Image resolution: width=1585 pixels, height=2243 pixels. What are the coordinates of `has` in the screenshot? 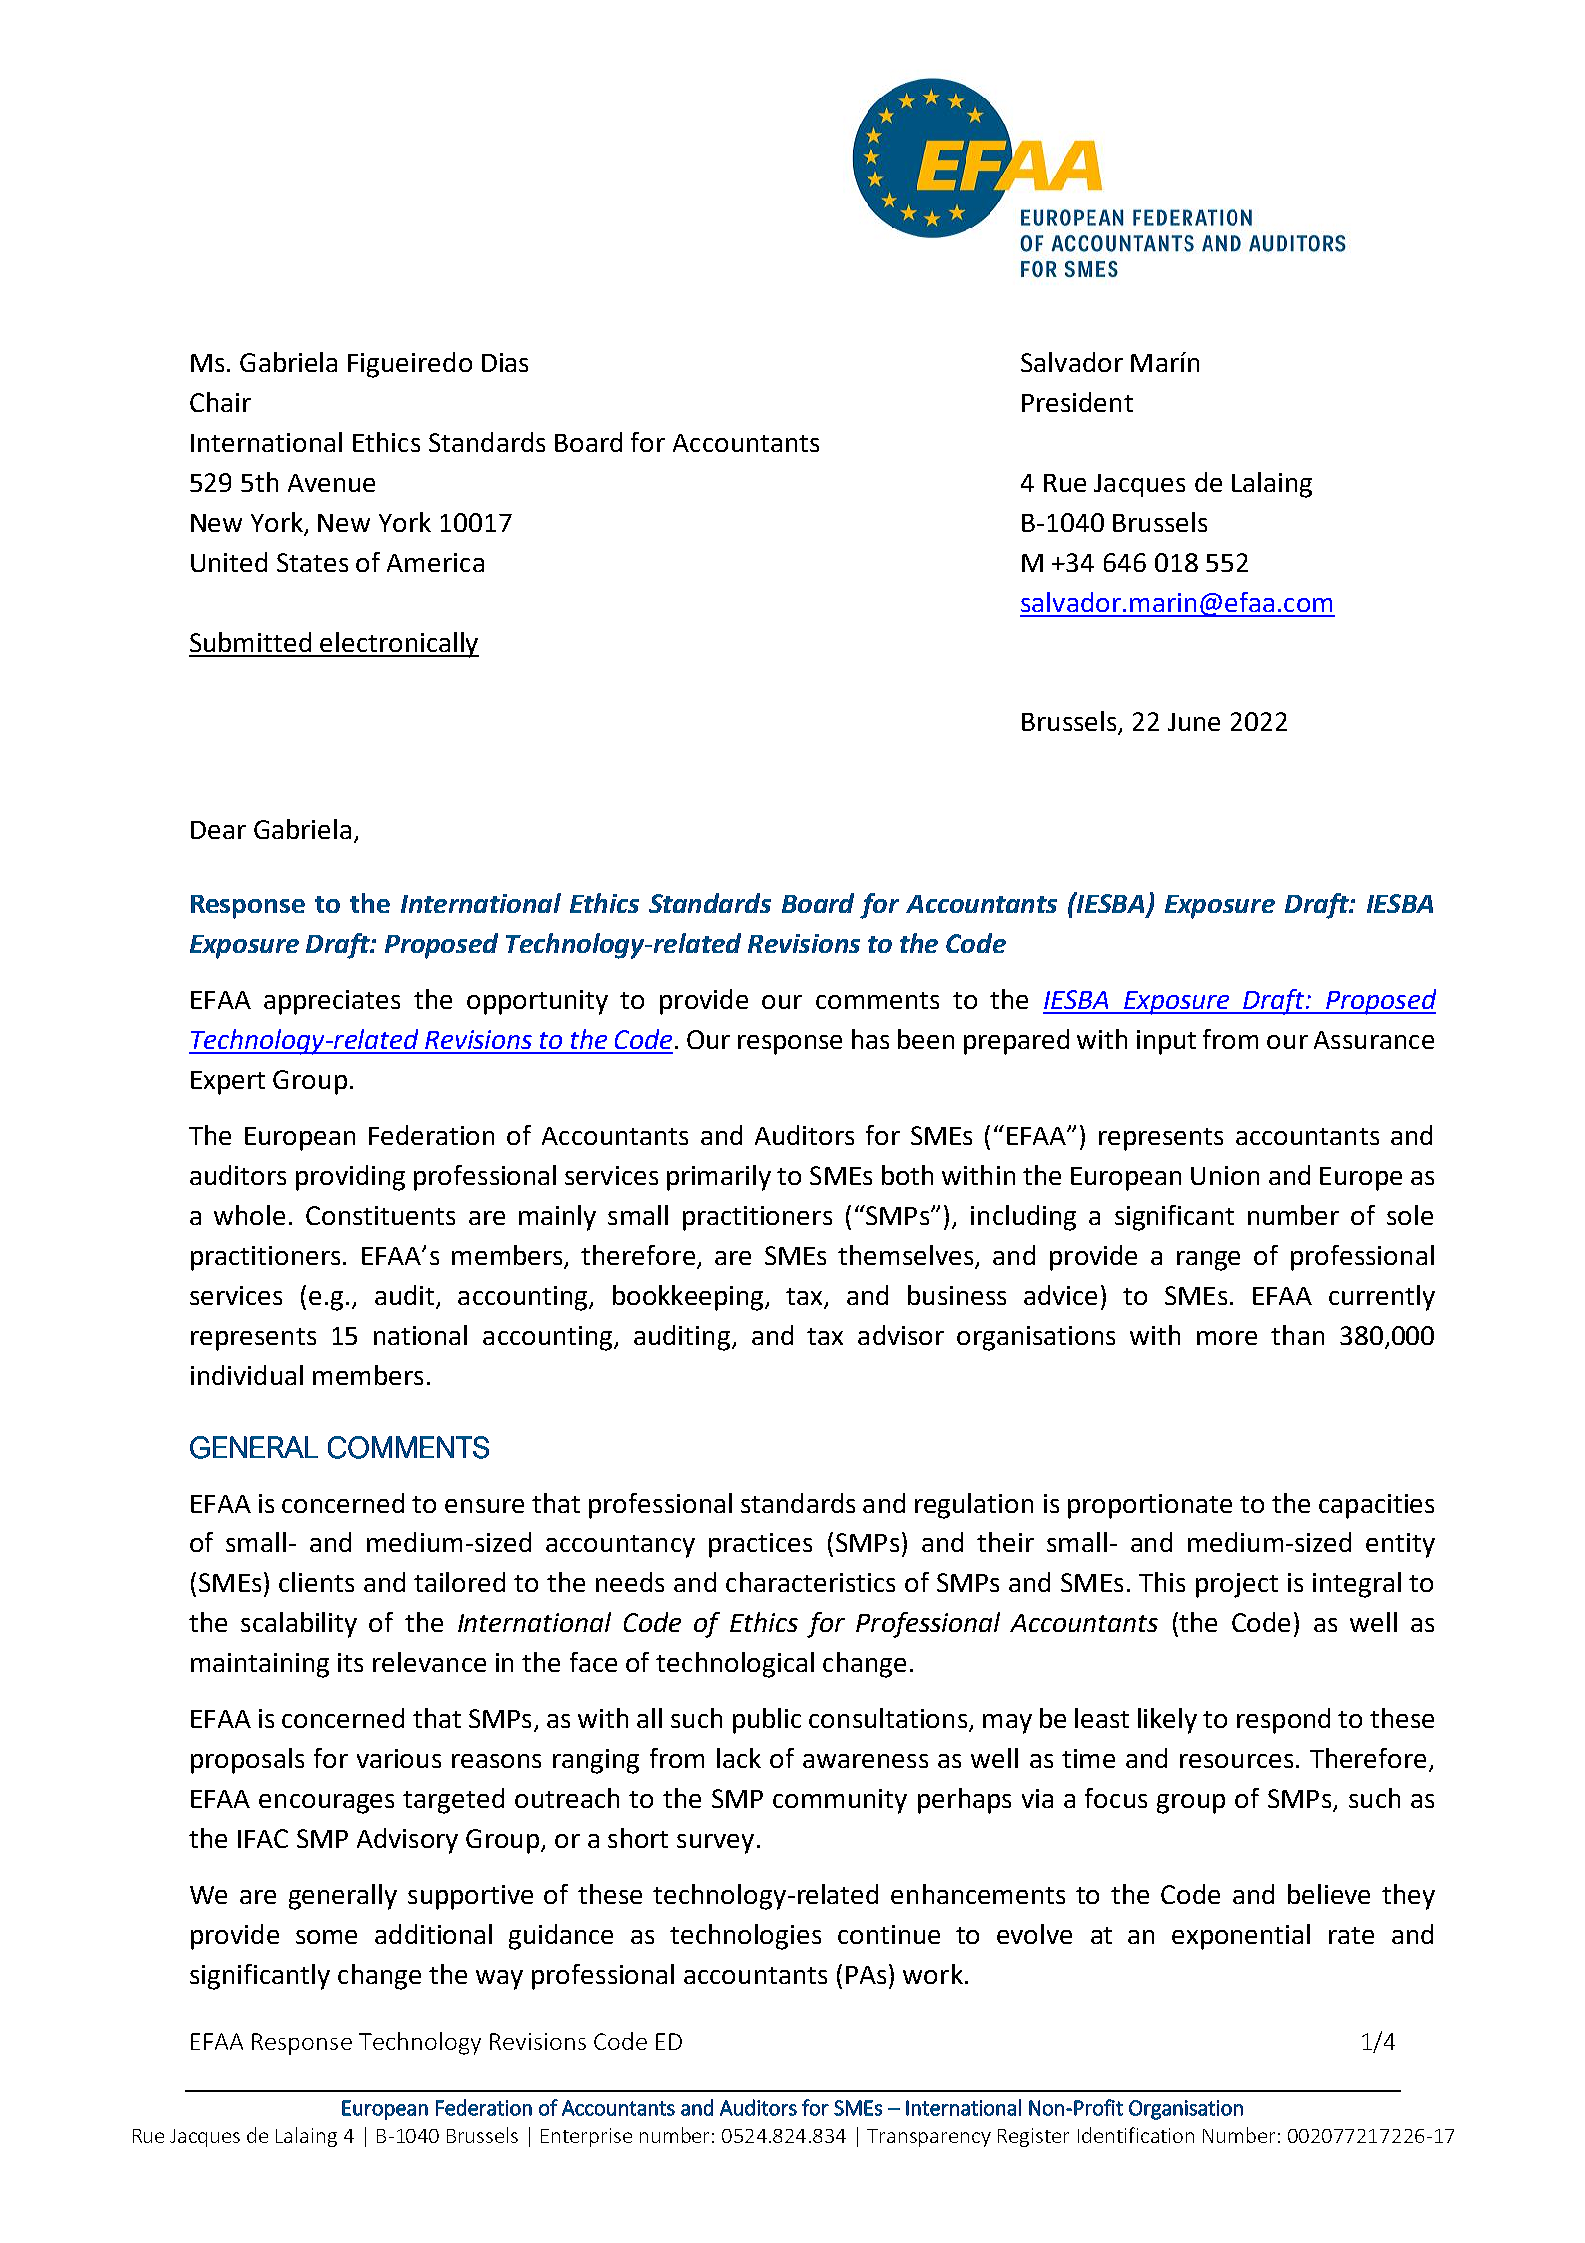 It's located at (870, 1039).
